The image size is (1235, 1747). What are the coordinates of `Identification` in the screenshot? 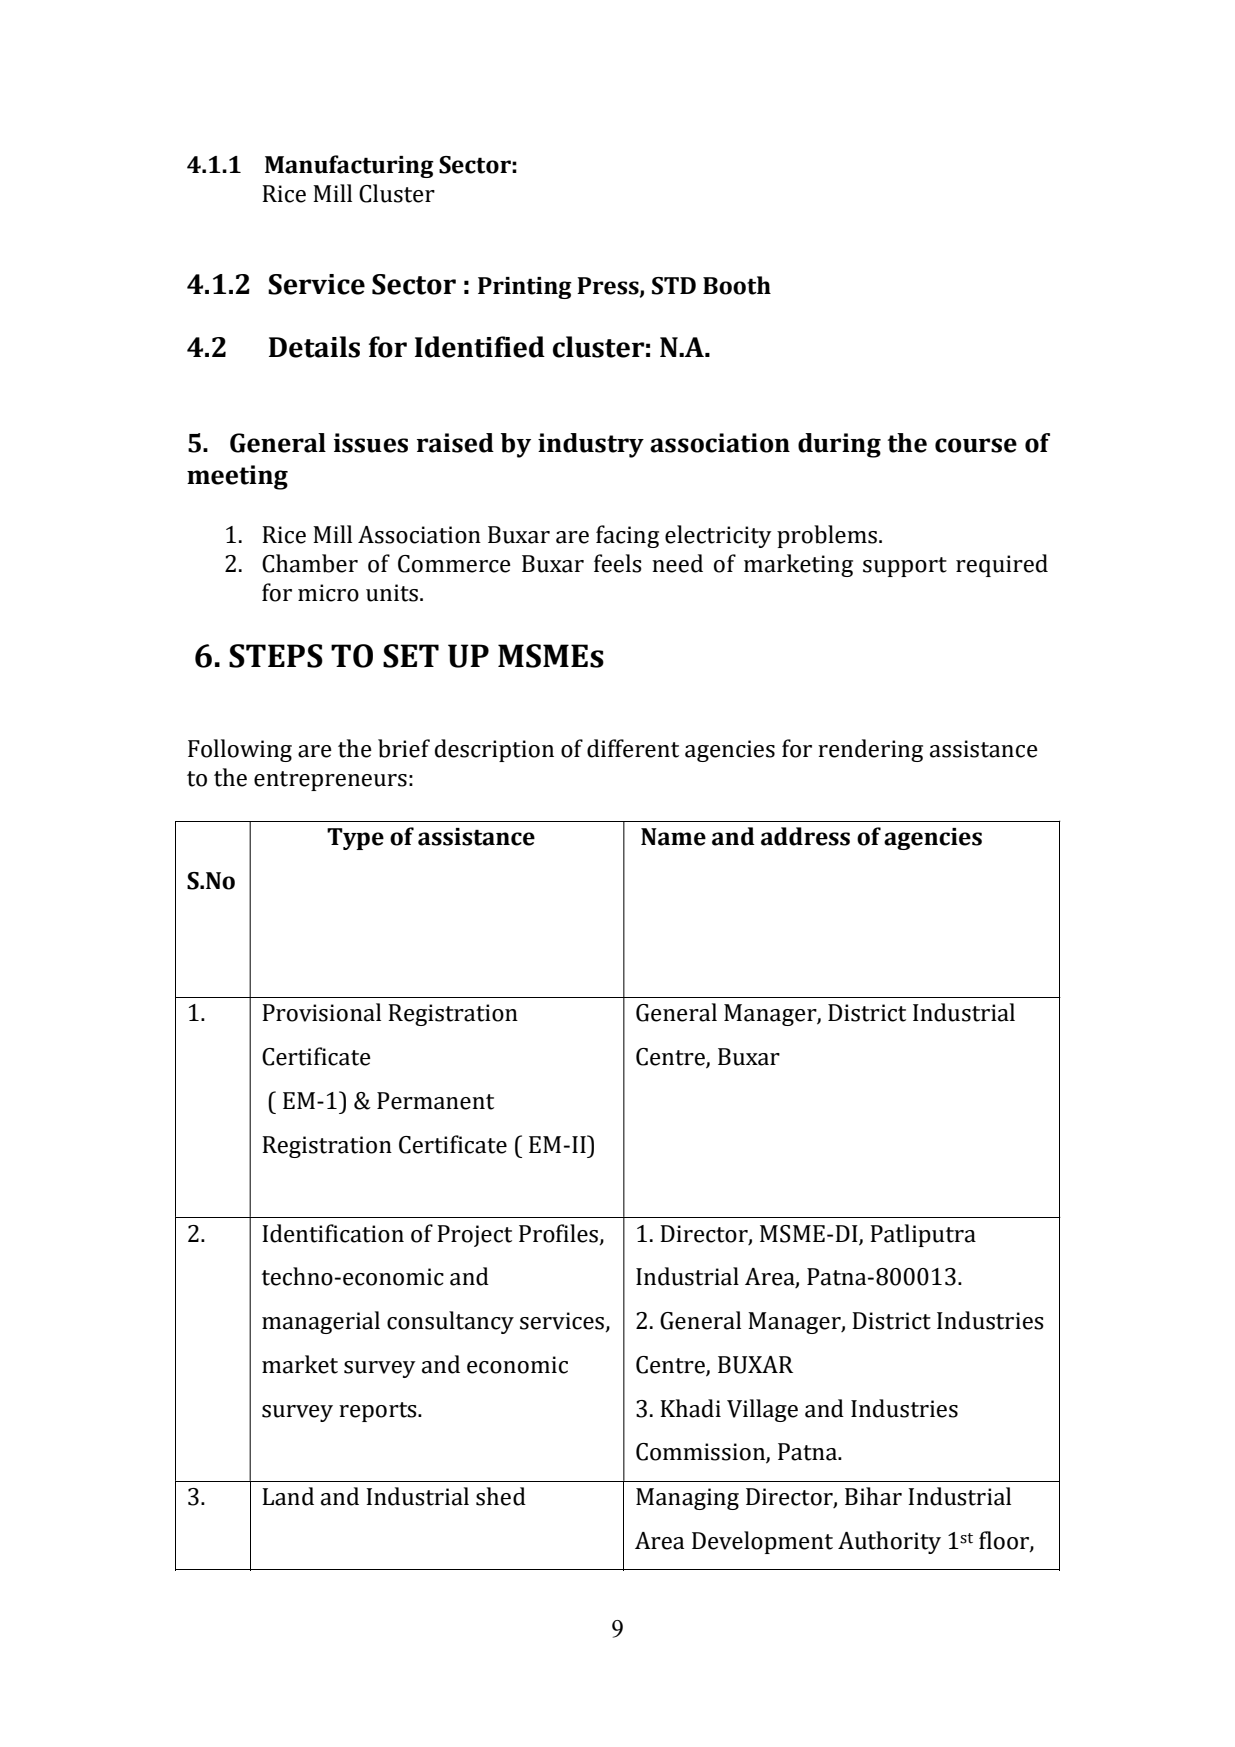 It's located at (333, 1233).
